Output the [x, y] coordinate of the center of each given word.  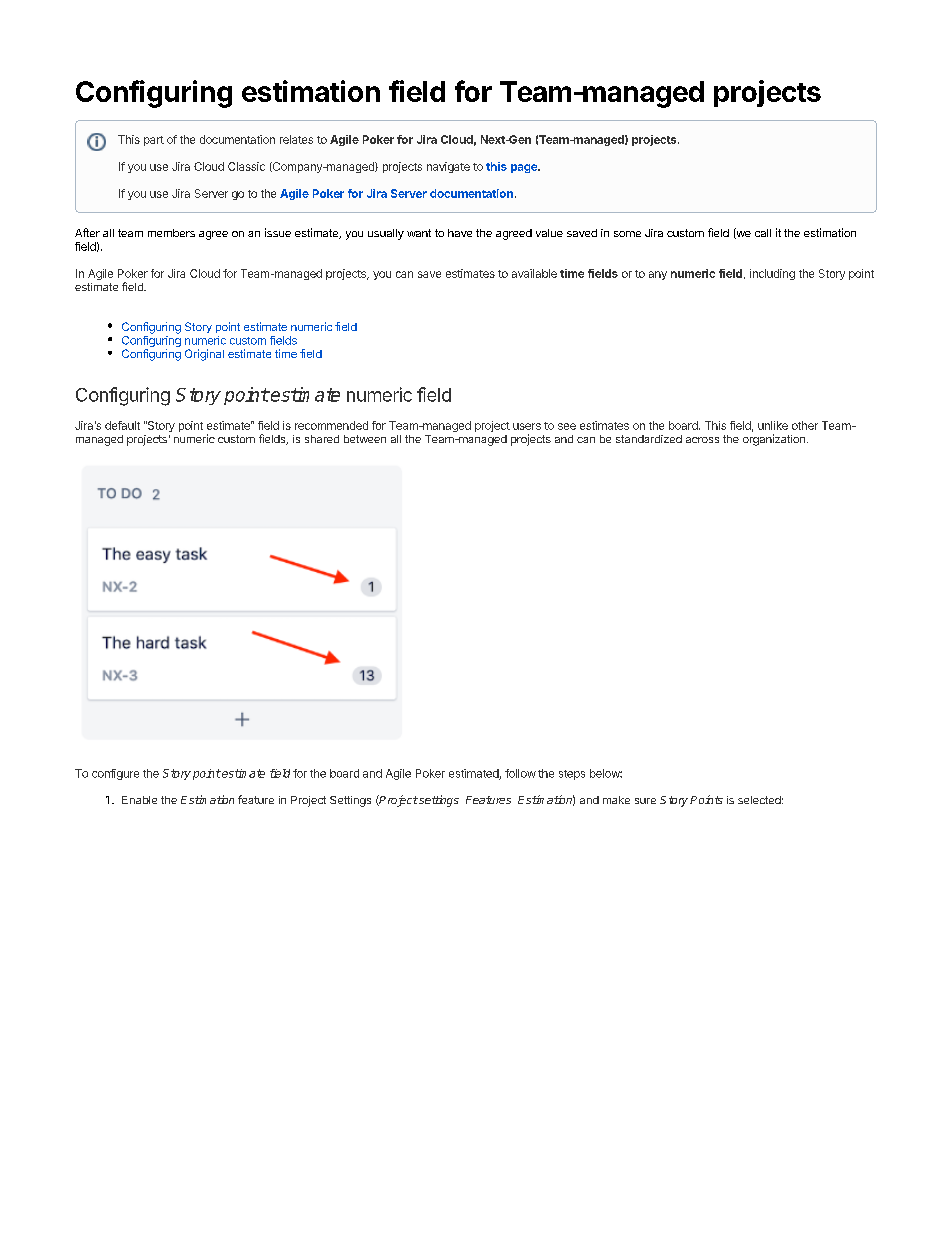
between [365, 439]
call [763, 233]
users [527, 426]
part [154, 141]
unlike [773, 425]
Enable [139, 800]
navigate [448, 167]
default [122, 425]
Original [204, 355]
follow [520, 773]
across [702, 440]
